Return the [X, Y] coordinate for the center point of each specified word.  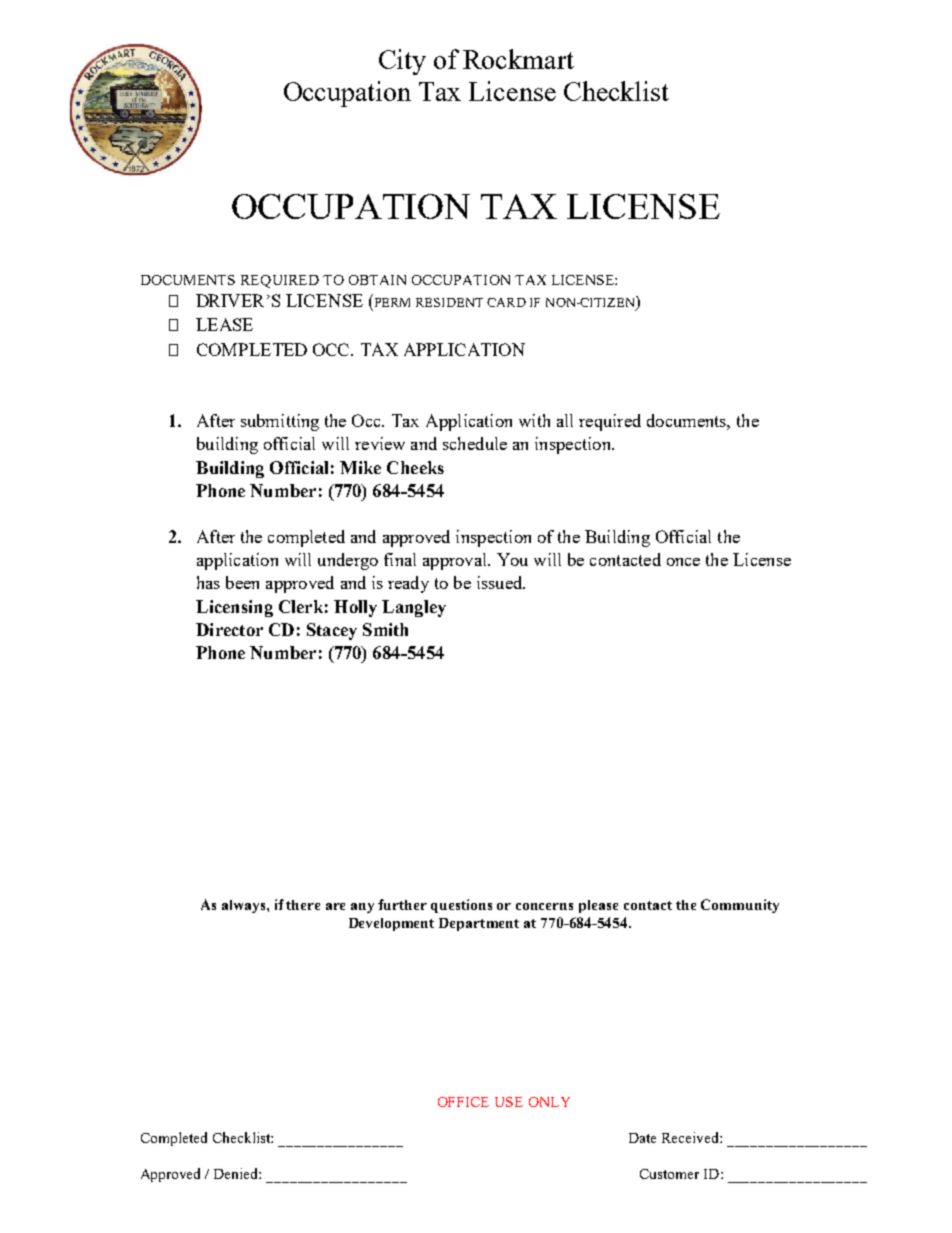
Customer [669, 1174]
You [512, 559]
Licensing [234, 608]
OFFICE [463, 1102]
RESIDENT [449, 302]
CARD [506, 302]
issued [501, 582]
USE [509, 1102]
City [402, 62]
